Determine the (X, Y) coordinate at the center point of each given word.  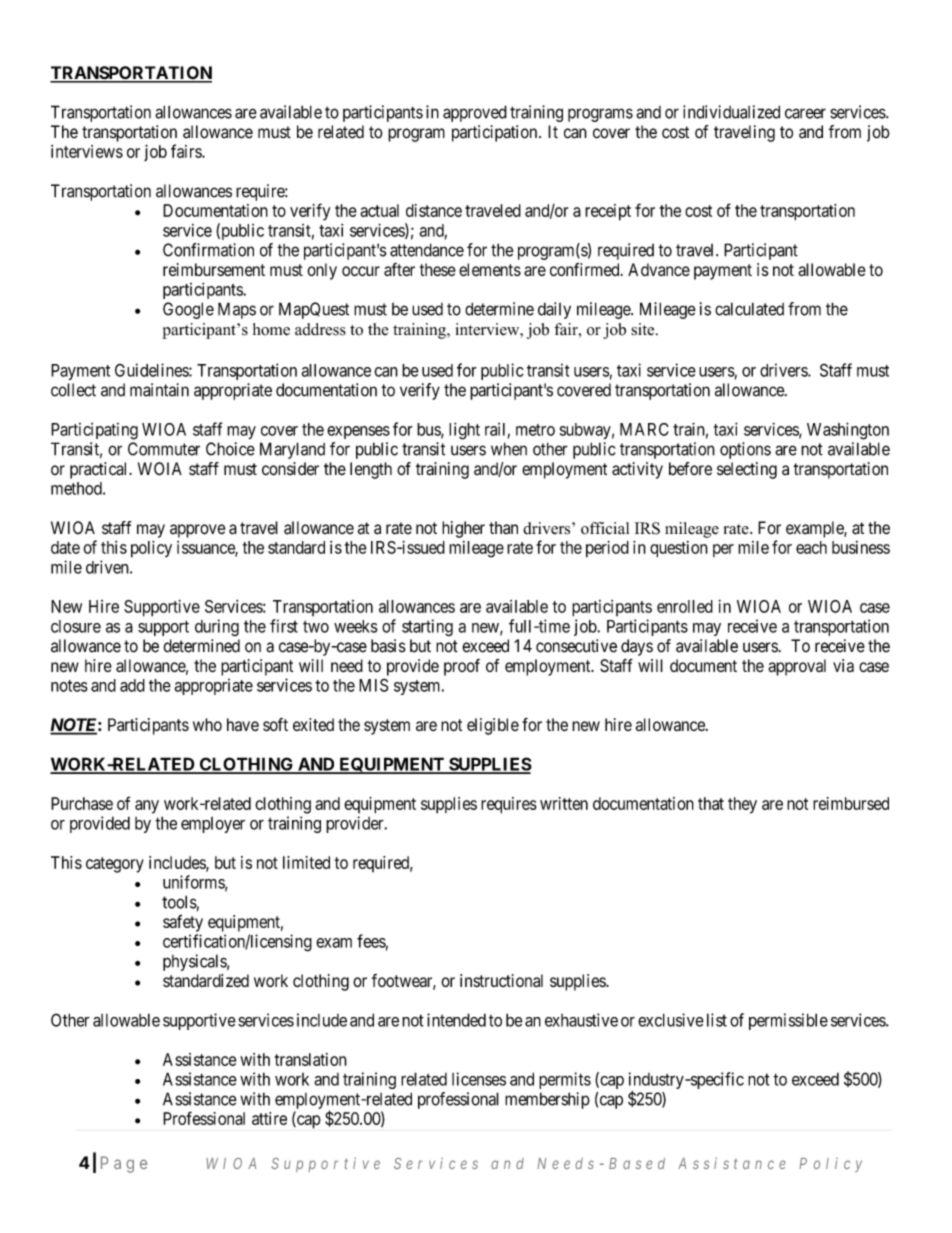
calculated (749, 309)
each (811, 547)
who (207, 724)
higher (463, 529)
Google (188, 310)
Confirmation (208, 250)
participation (496, 133)
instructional (501, 980)
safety (183, 923)
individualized (731, 112)
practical (100, 470)
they (742, 805)
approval (797, 667)
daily (554, 310)
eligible (493, 726)
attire (269, 1118)
